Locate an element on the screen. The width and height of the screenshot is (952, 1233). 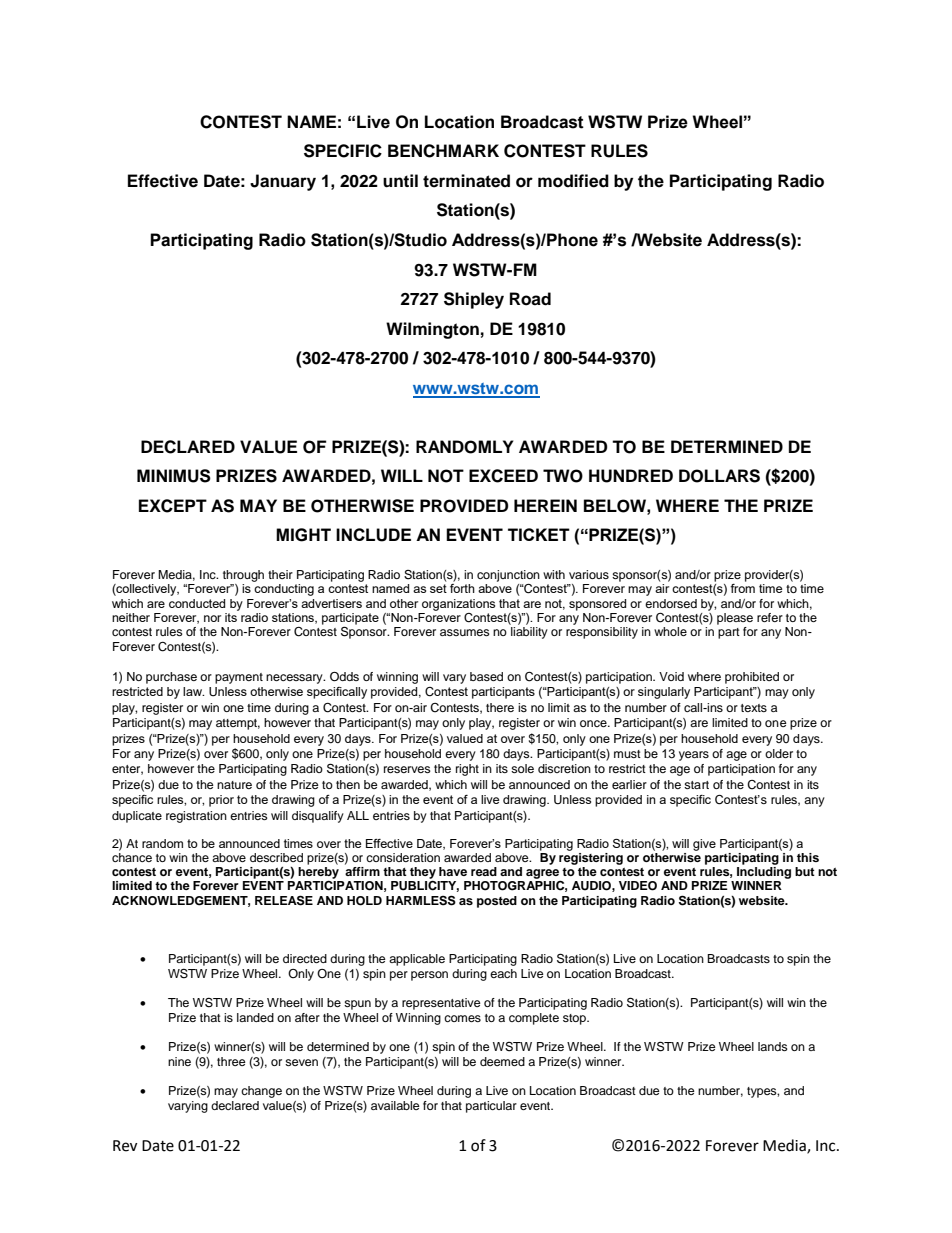
deemed is located at coordinates (502, 1061).
